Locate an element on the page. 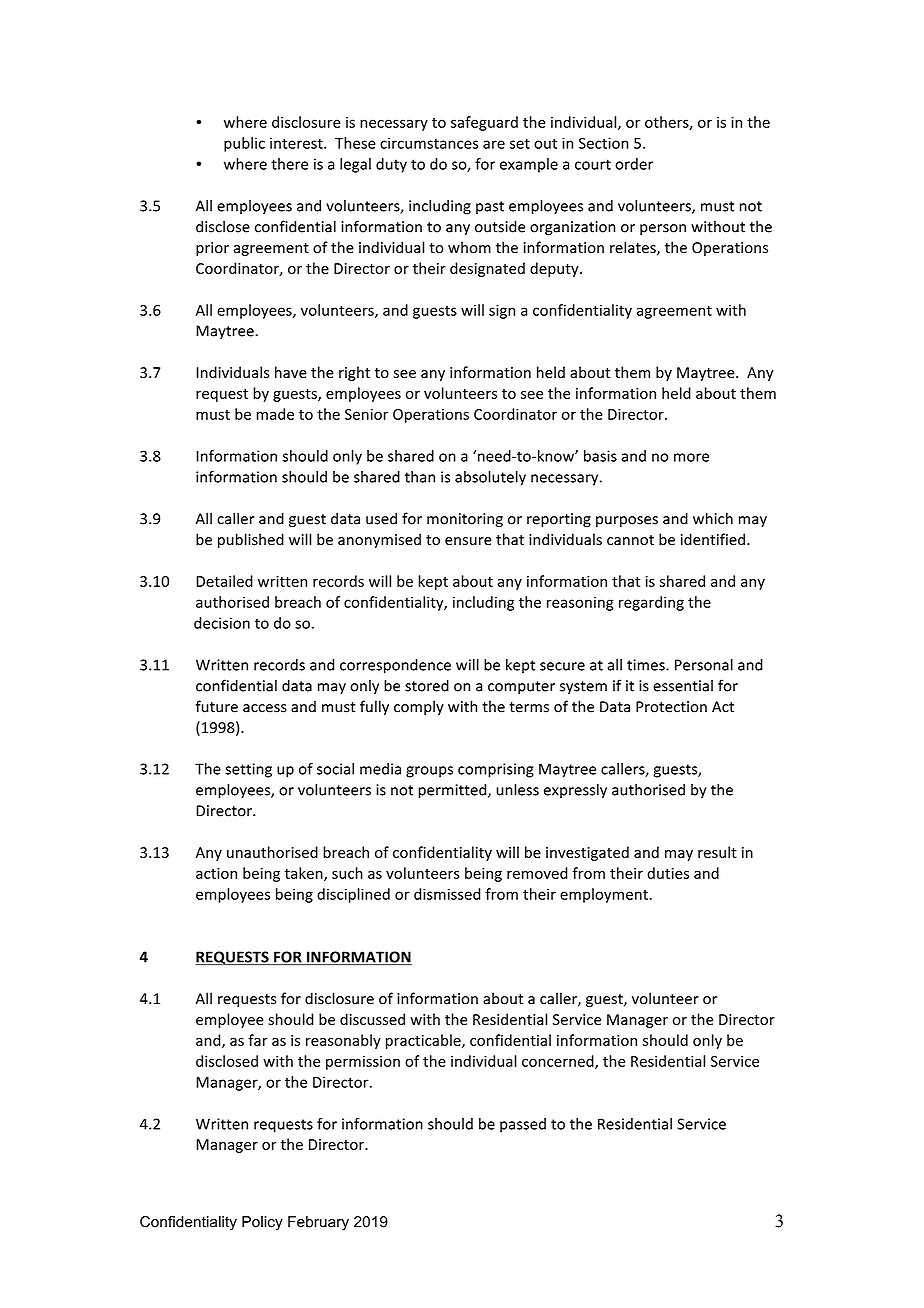 The width and height of the document is (924, 1308). Policy is located at coordinates (262, 1223).
